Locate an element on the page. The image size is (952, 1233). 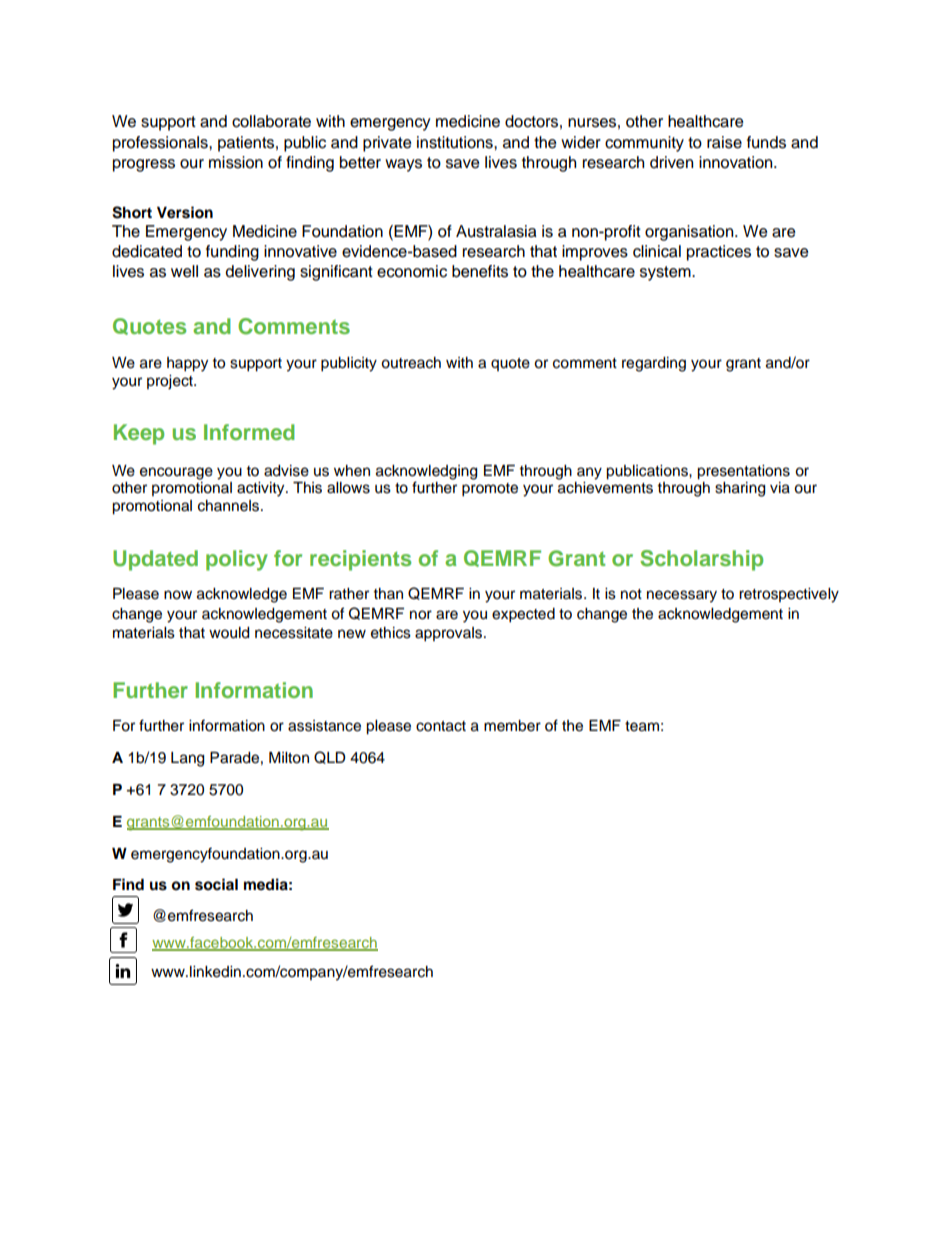
mission is located at coordinates (236, 162).
